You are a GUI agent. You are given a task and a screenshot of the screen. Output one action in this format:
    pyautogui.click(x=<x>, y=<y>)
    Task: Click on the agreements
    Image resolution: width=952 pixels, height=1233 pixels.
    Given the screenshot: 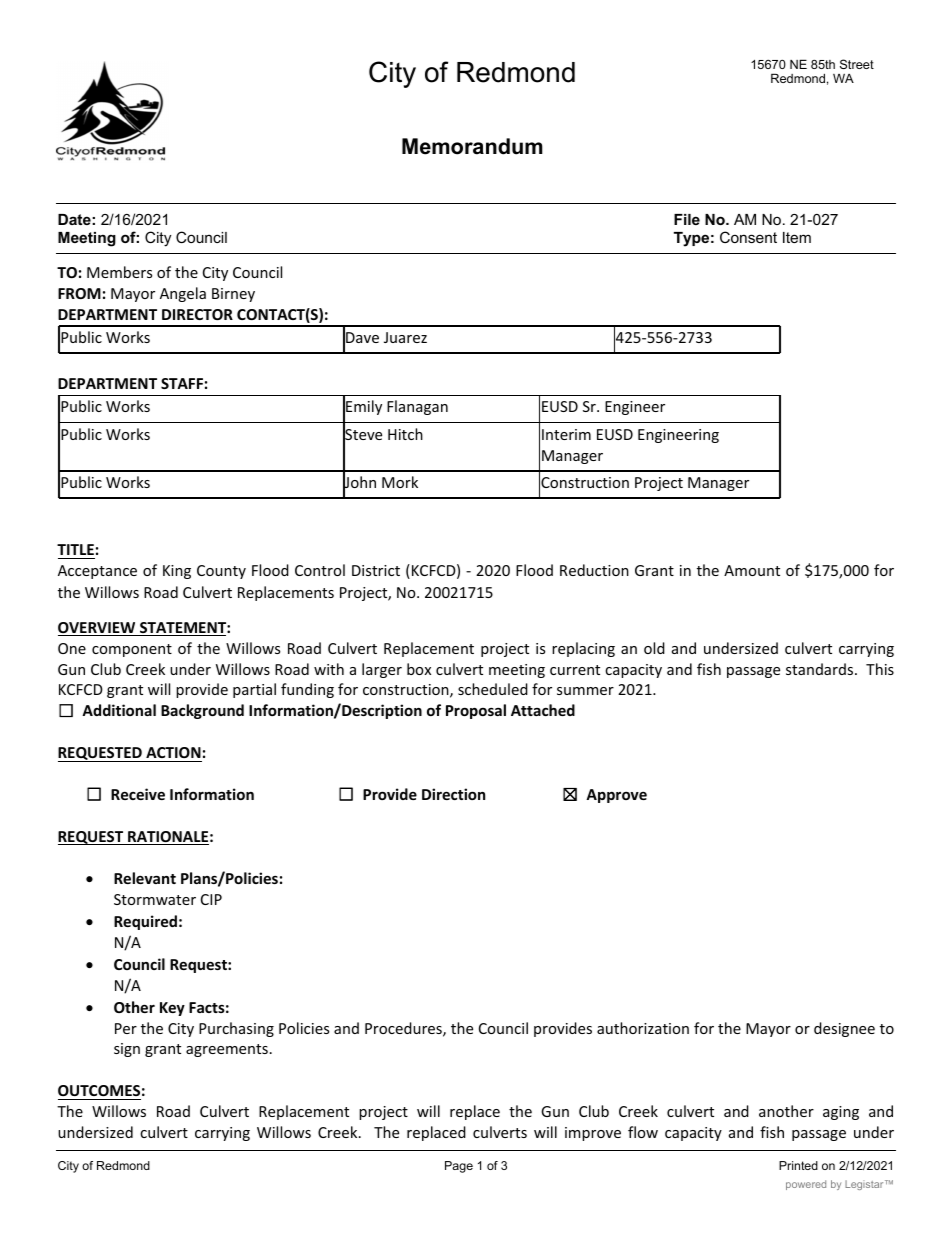 What is the action you would take?
    pyautogui.click(x=227, y=1050)
